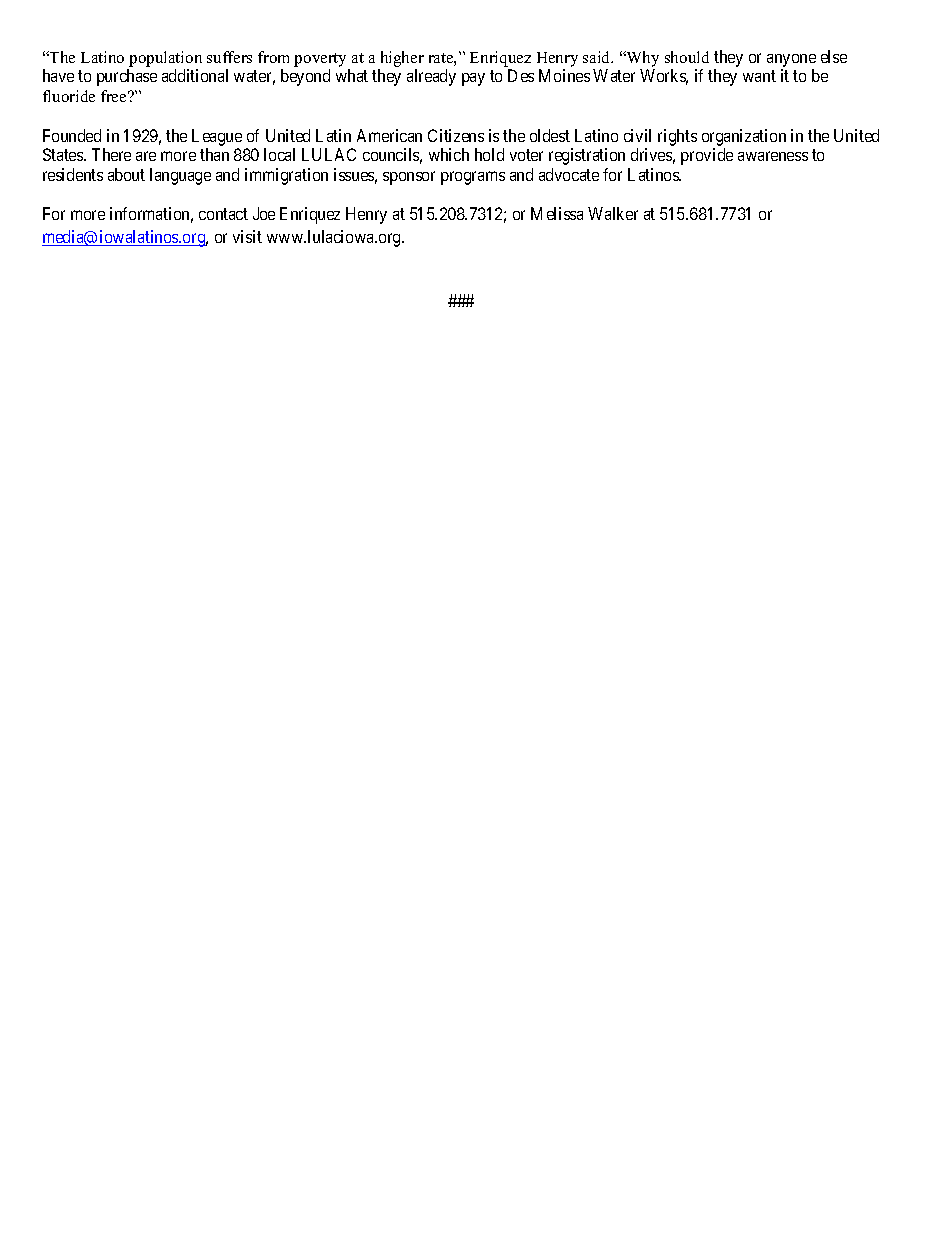  I want to click on visit, so click(247, 236).
